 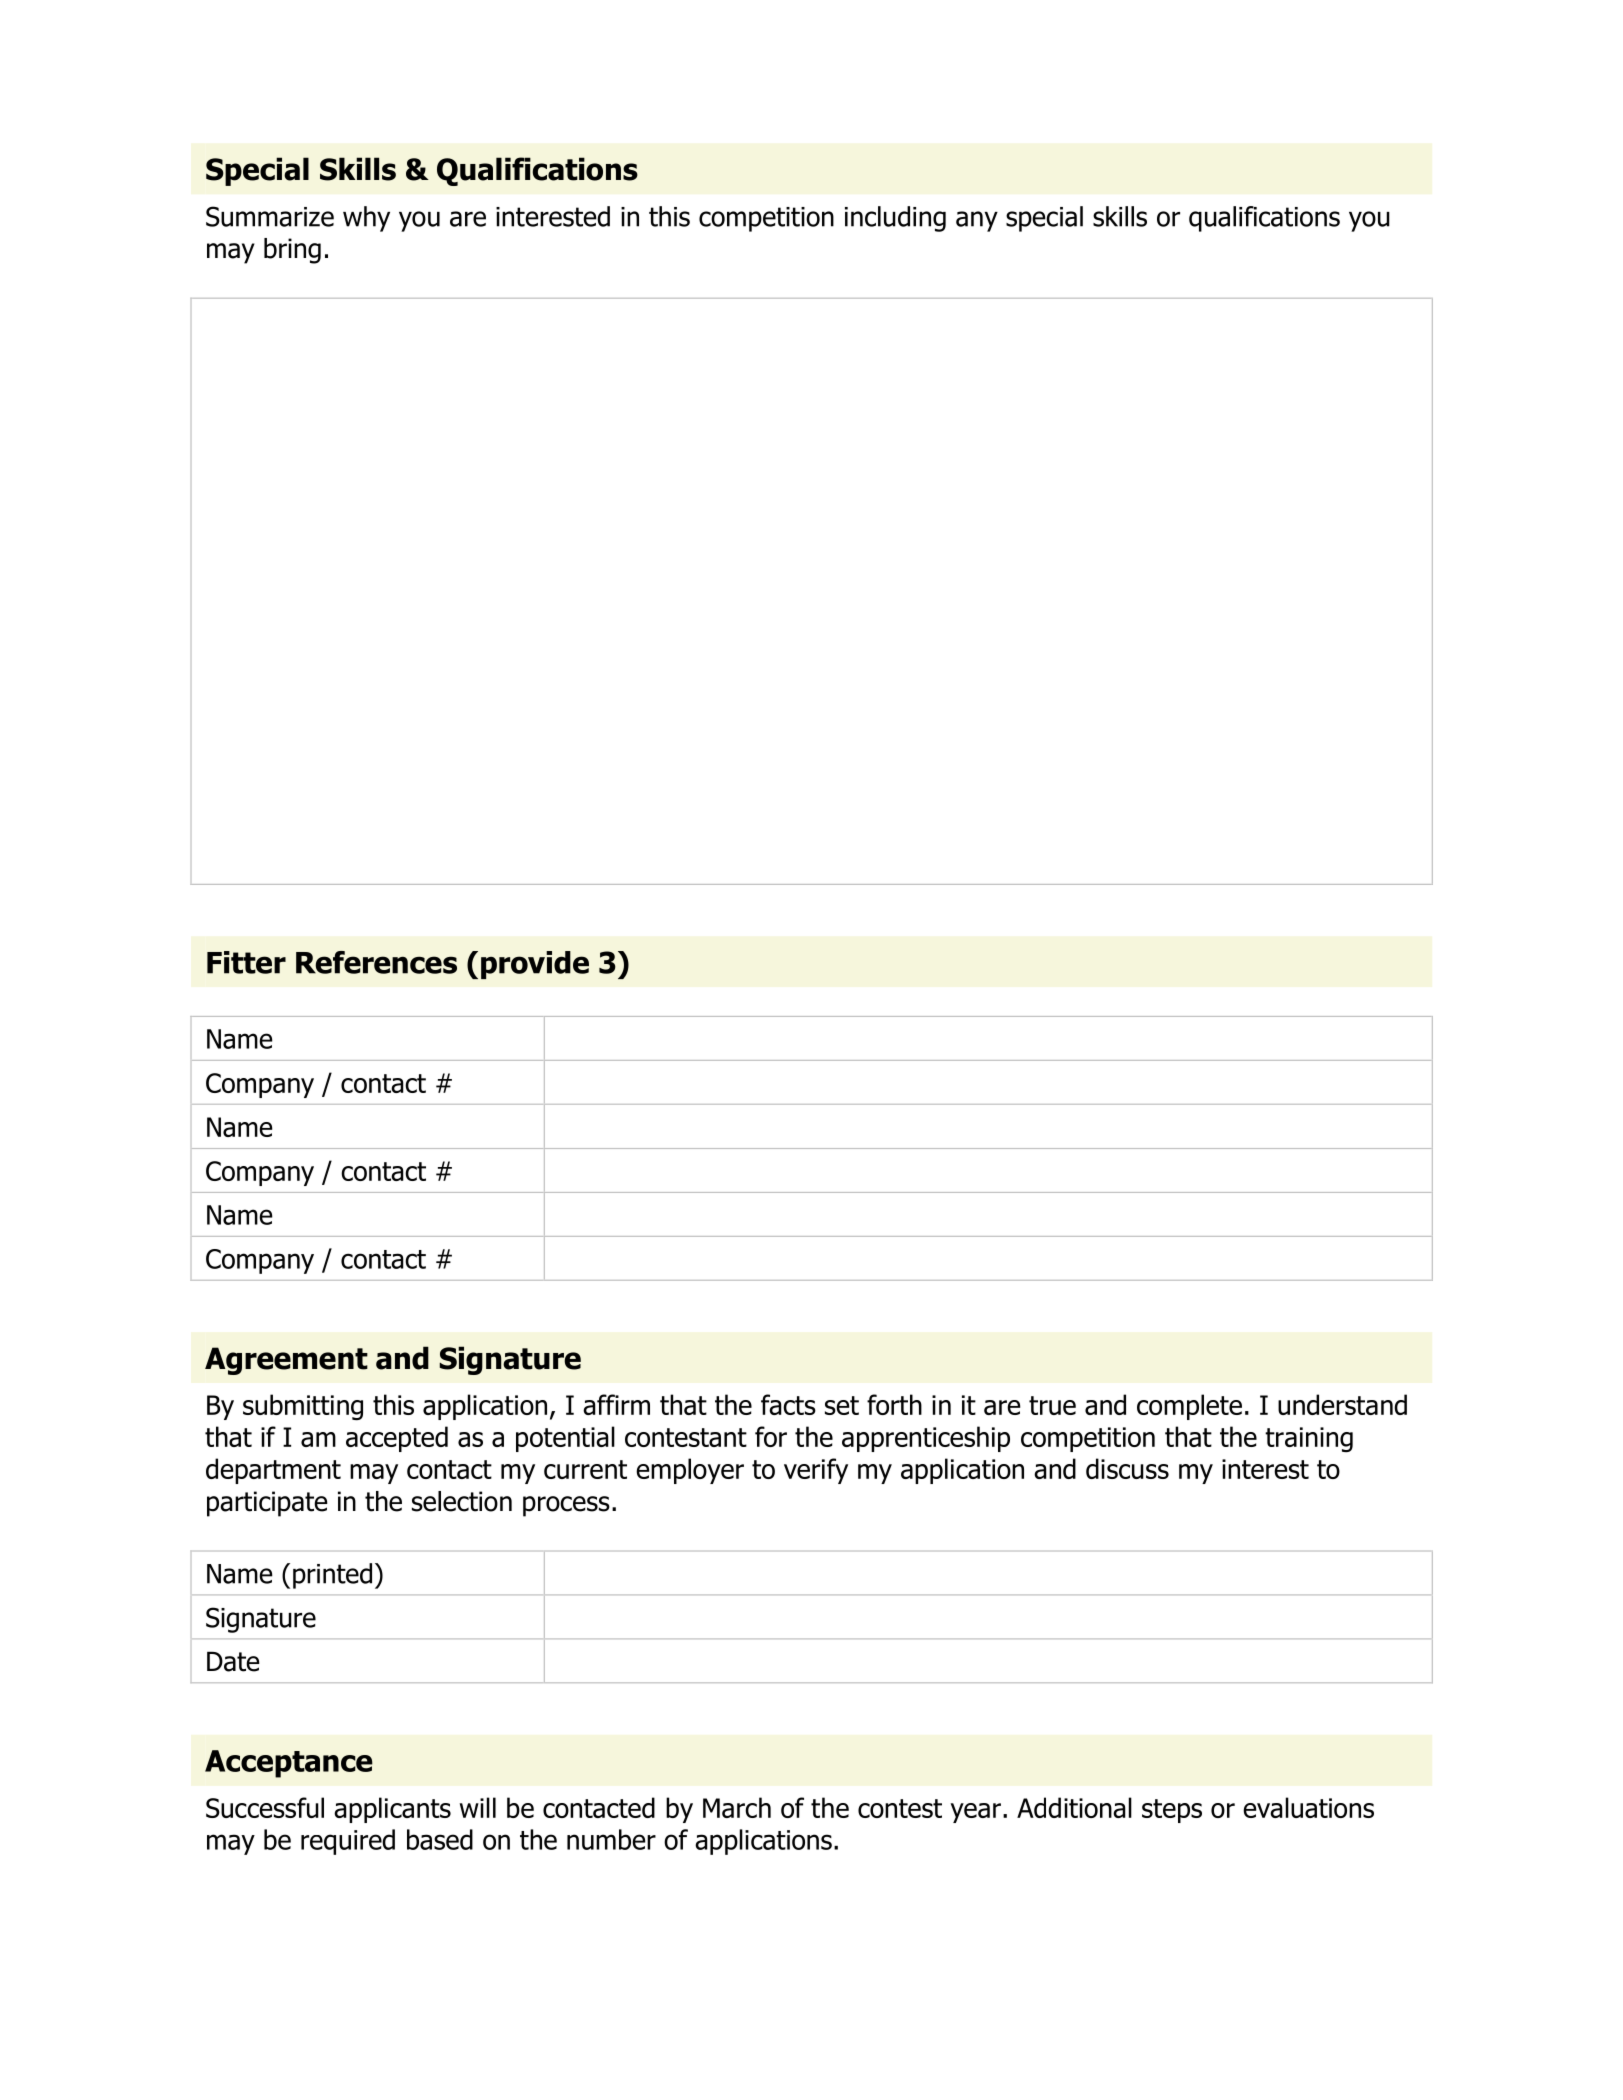 I want to click on complete, so click(x=1189, y=1407).
